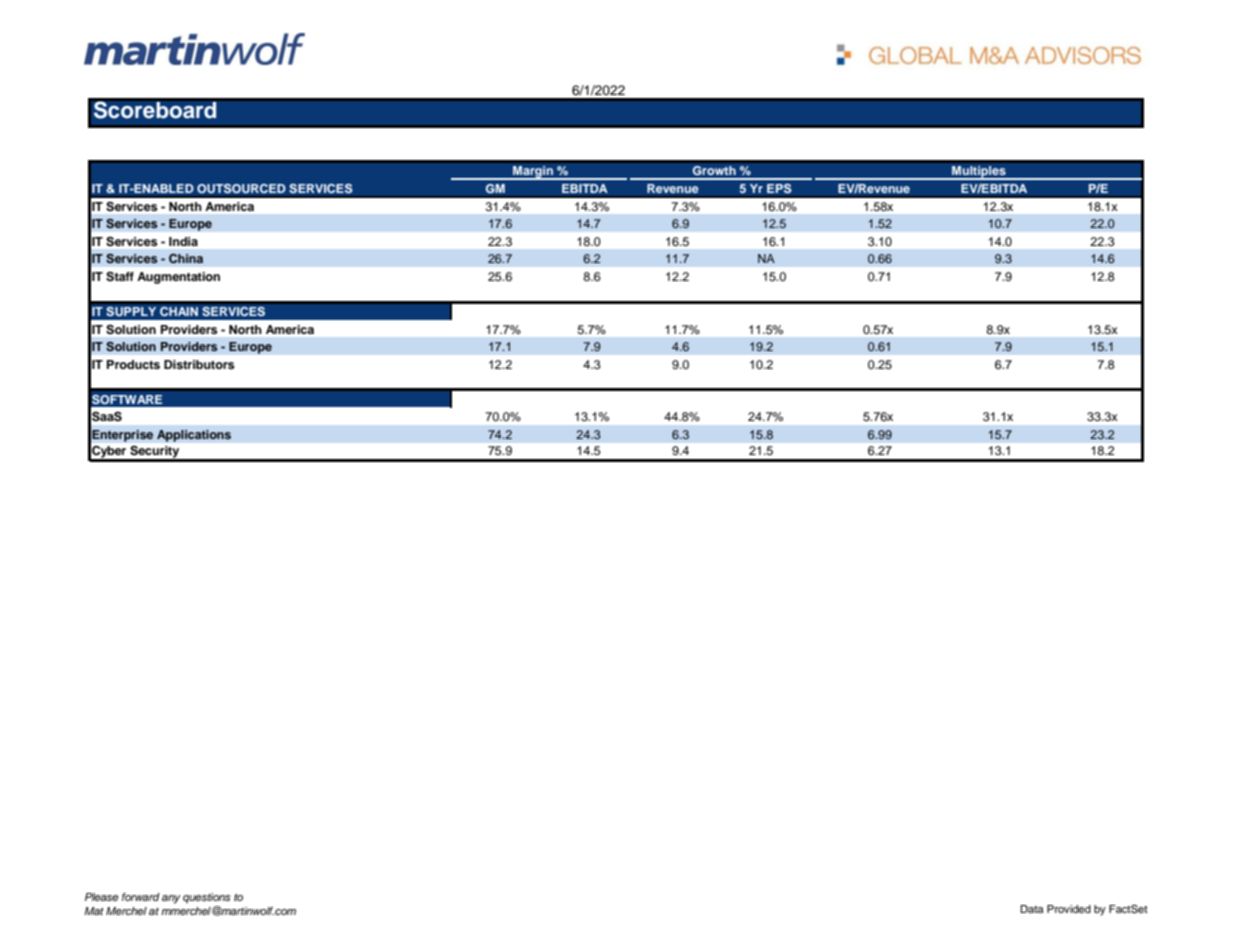 Image resolution: width=1233 pixels, height=952 pixels. What do you see at coordinates (979, 173) in the screenshot?
I see `Multiples` at bounding box center [979, 173].
